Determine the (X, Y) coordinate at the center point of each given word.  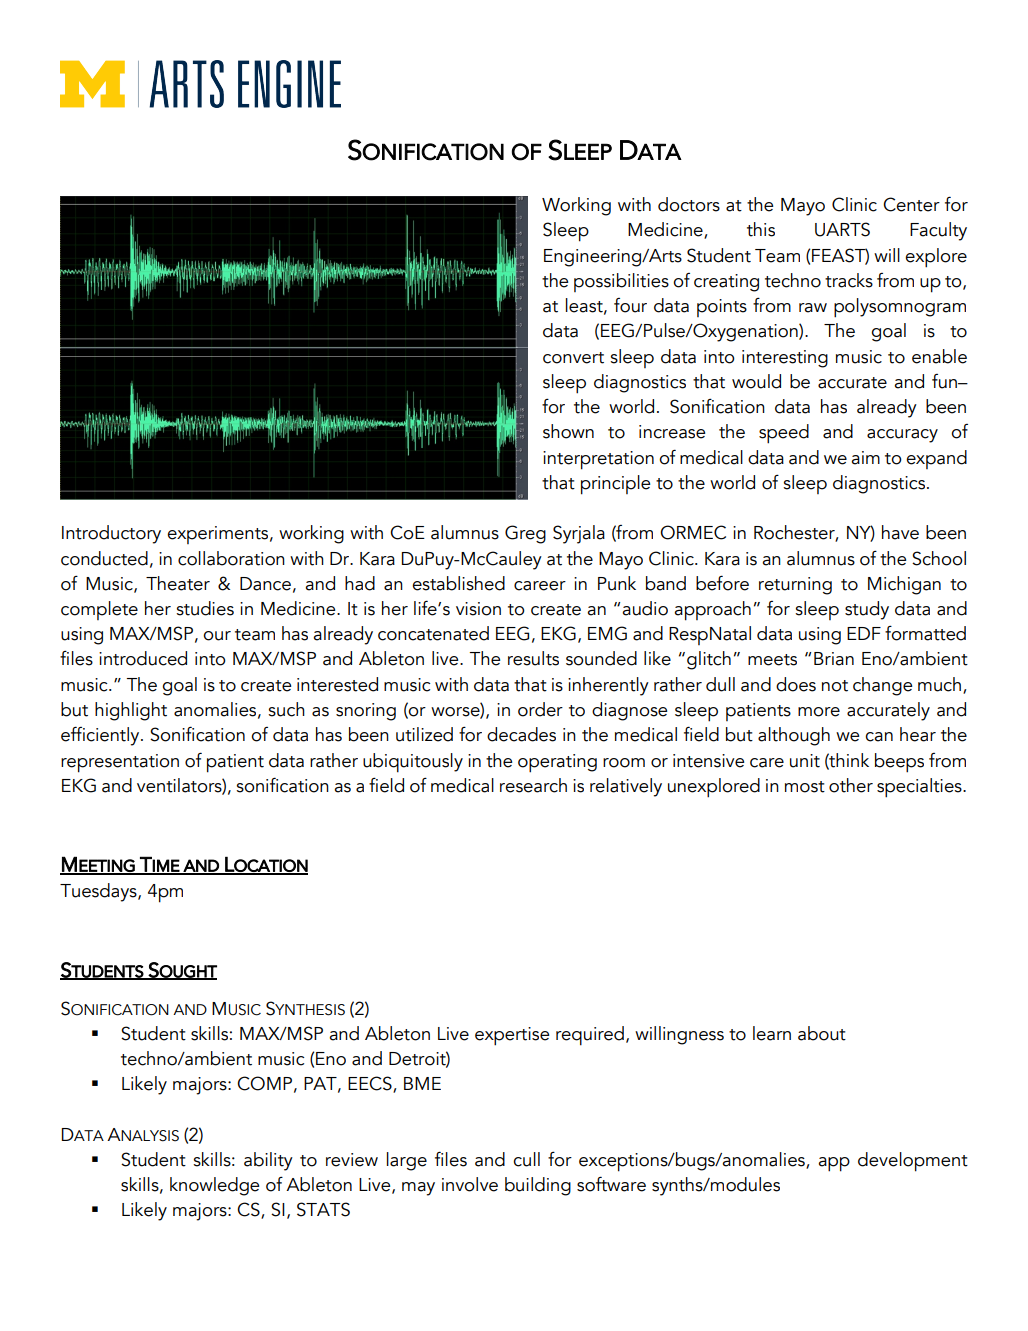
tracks (849, 280)
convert (573, 358)
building (538, 1186)
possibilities (621, 282)
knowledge (214, 1186)
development (913, 1162)
